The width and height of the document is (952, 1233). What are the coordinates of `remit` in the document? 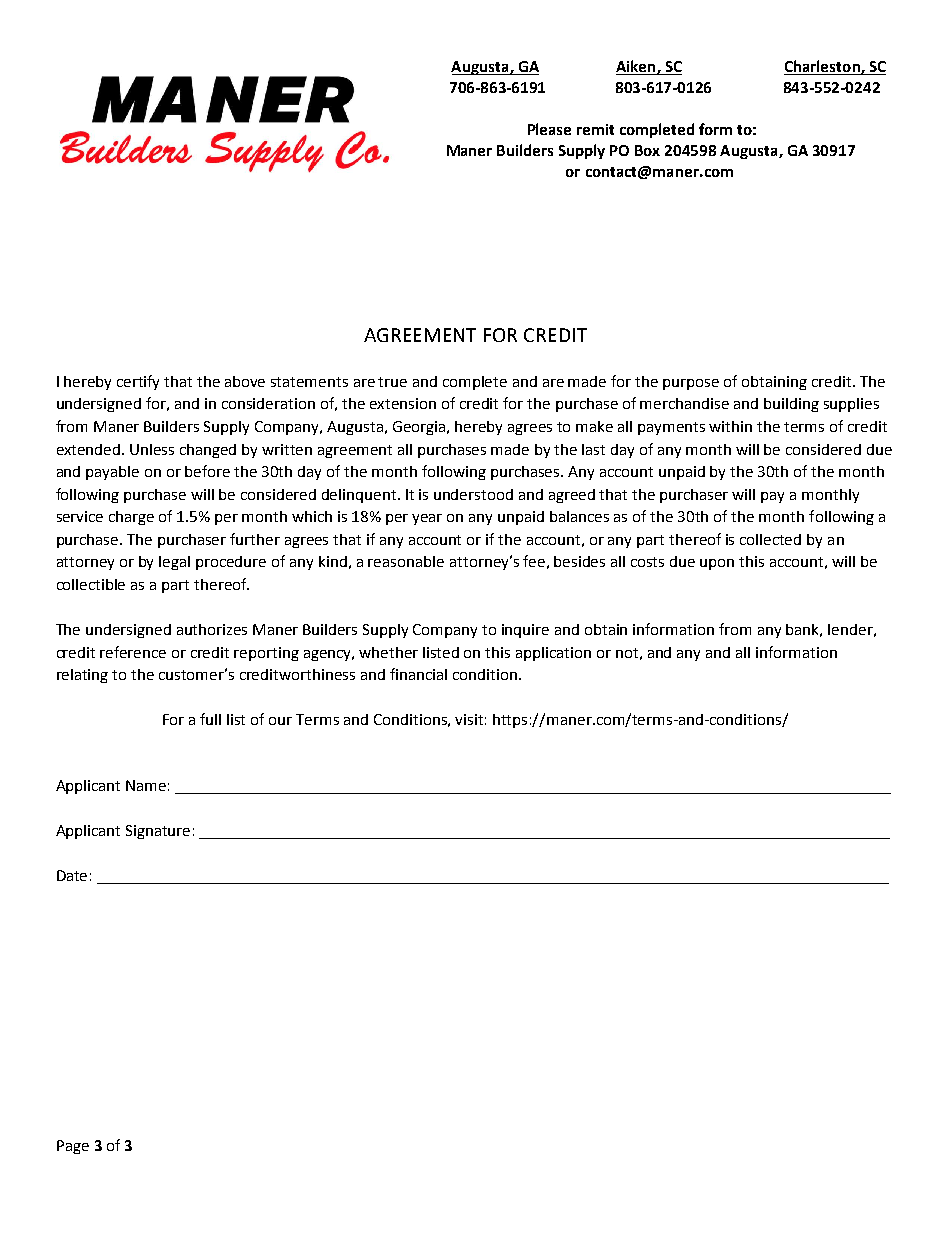 It's located at (595, 129).
